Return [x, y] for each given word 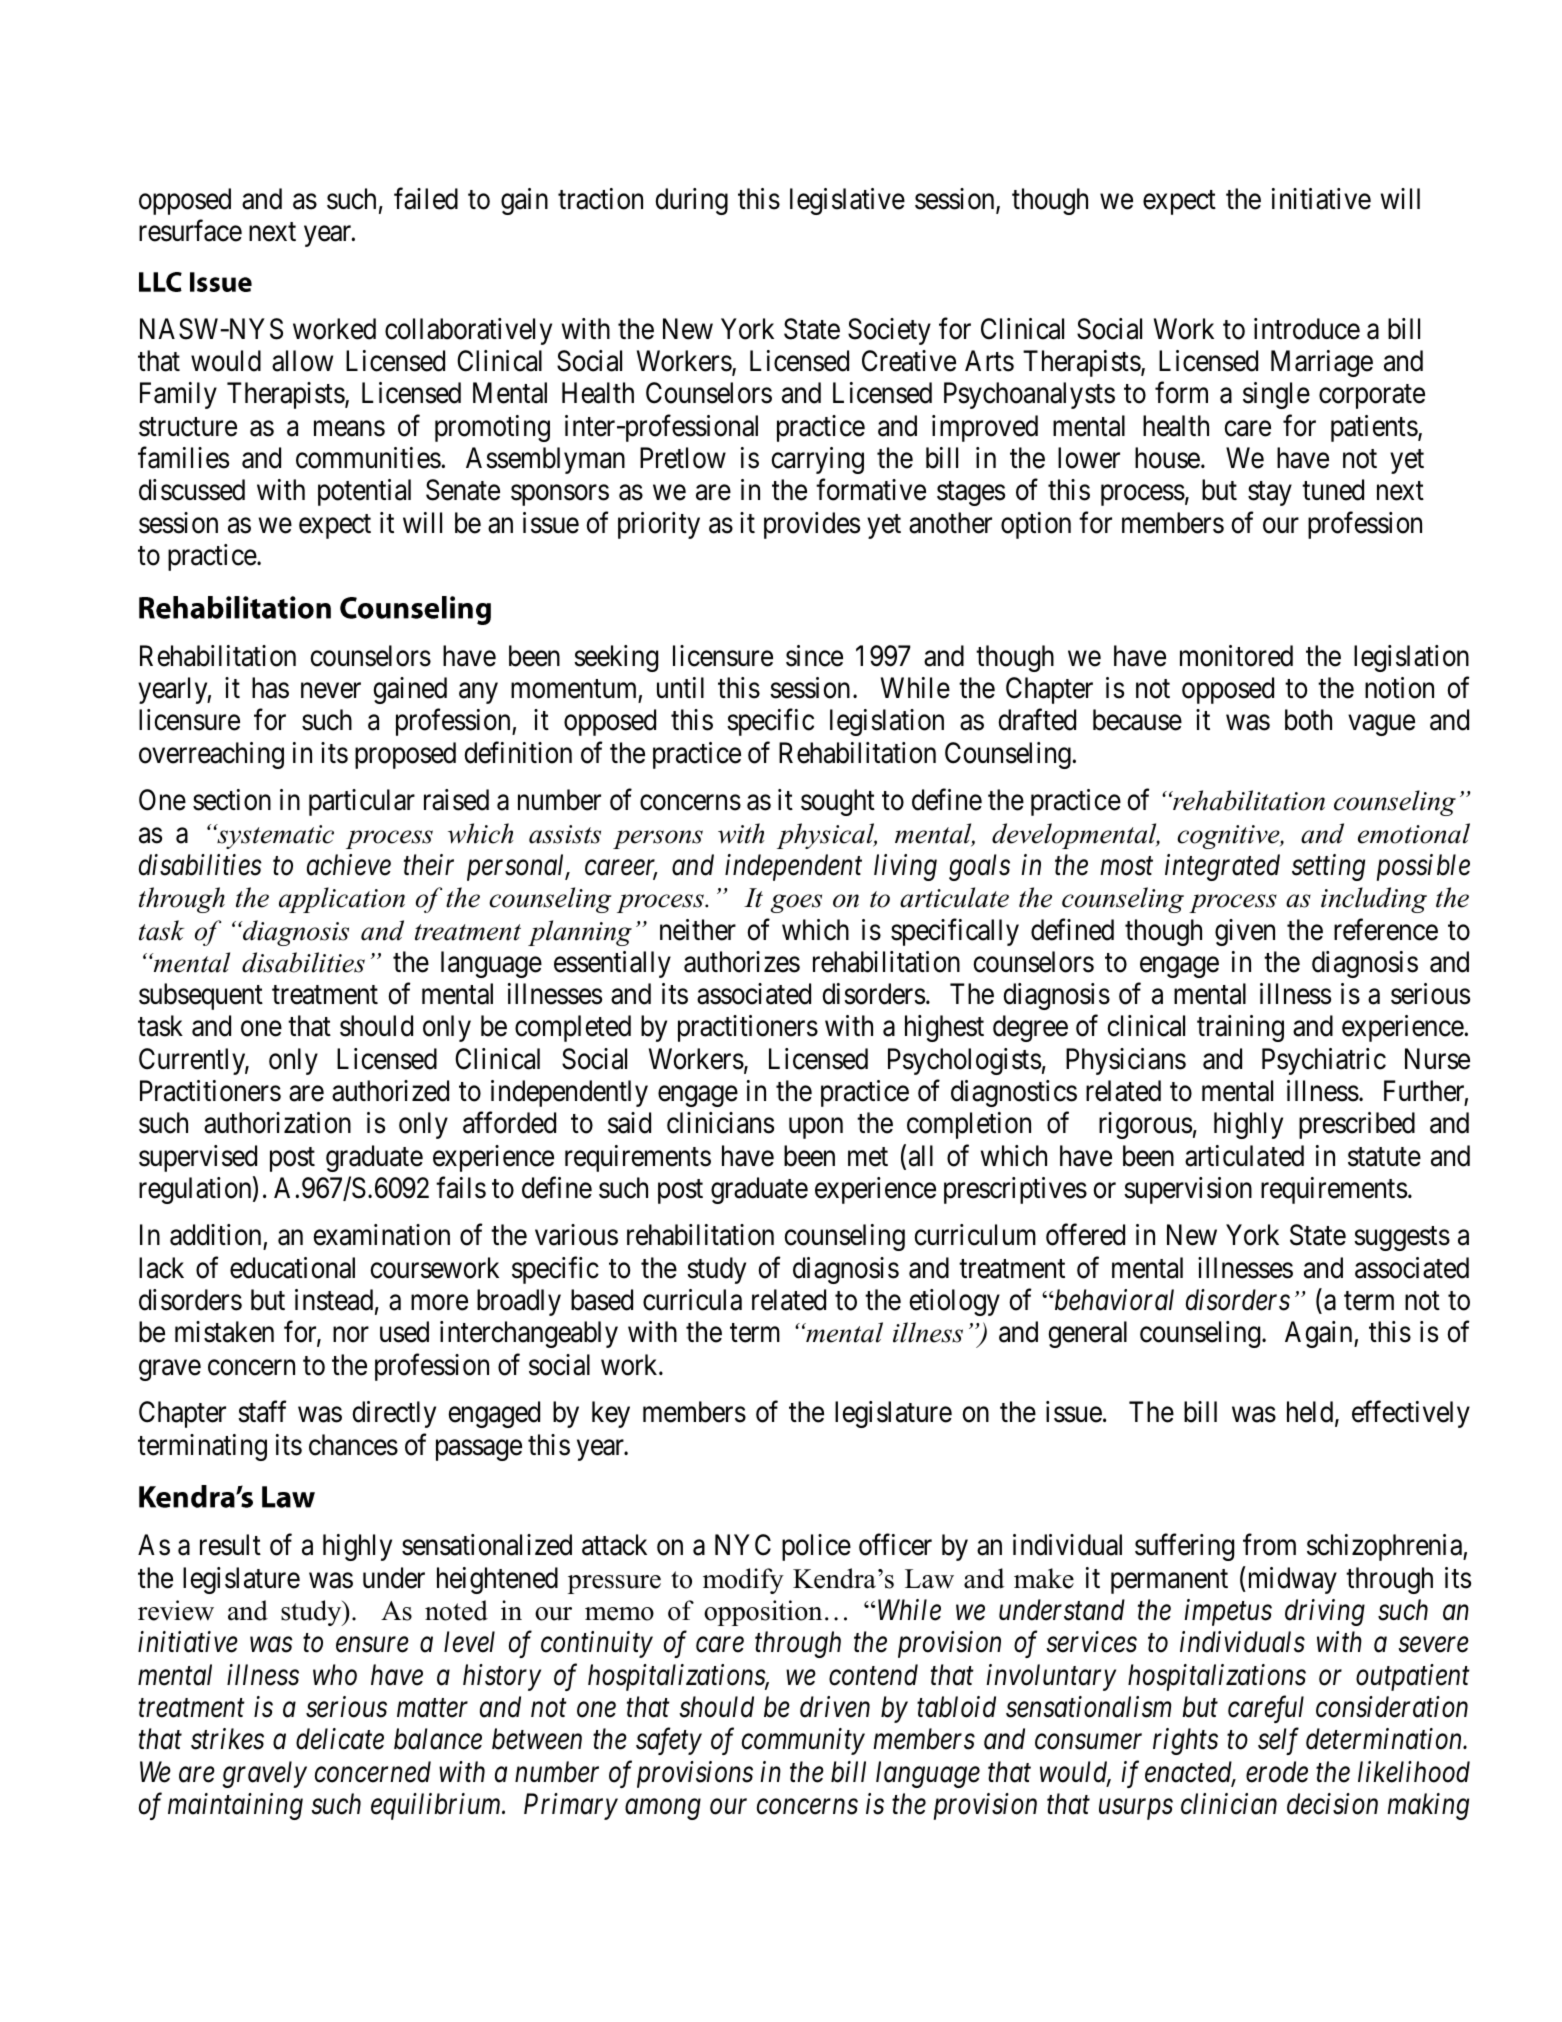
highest [944, 1028]
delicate [340, 1739]
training [1240, 1028]
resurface [190, 231]
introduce [1307, 329]
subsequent [201, 996]
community [803, 1742]
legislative [847, 201]
